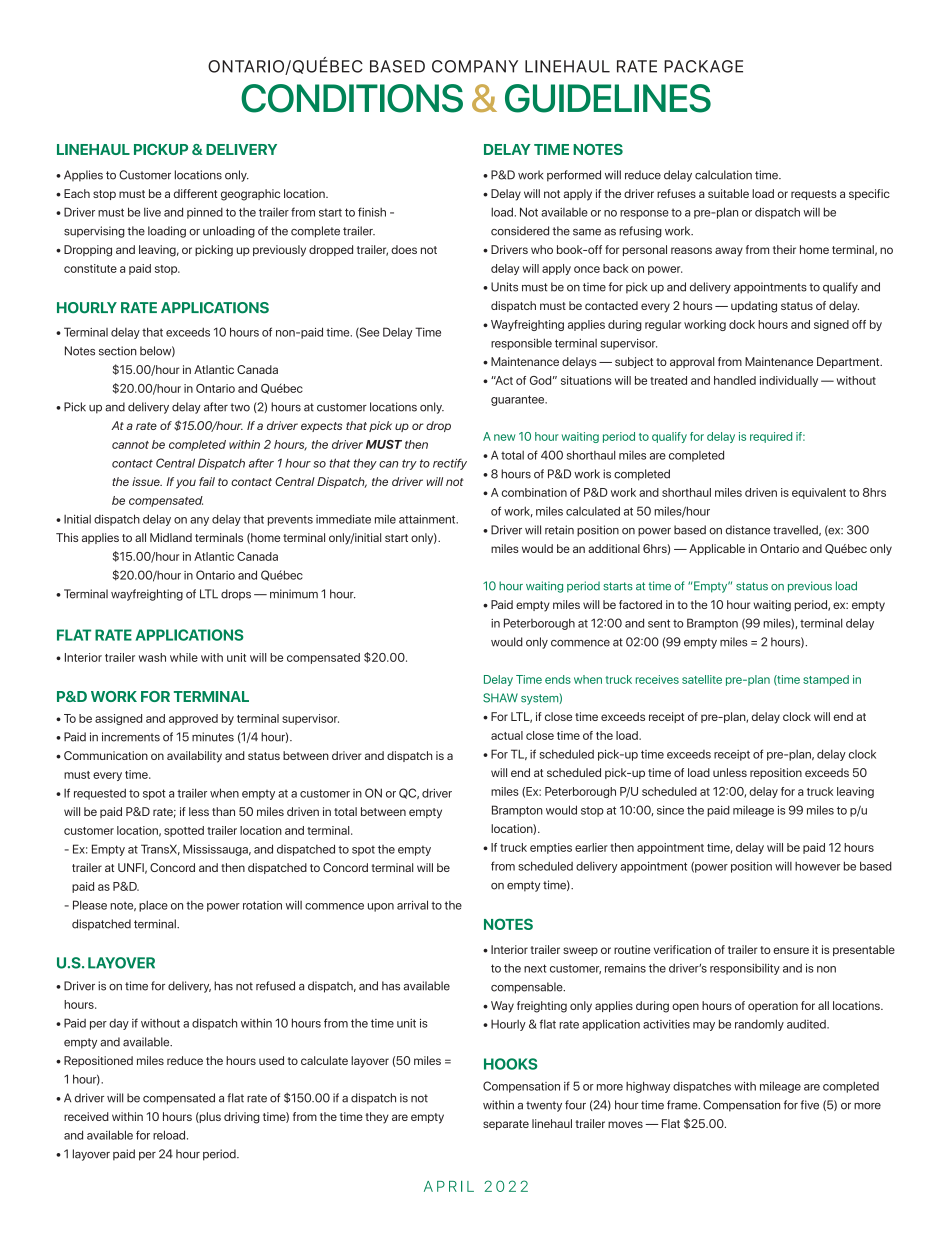 The height and width of the screenshot is (1233, 952). I want to click on actual, so click(507, 735).
